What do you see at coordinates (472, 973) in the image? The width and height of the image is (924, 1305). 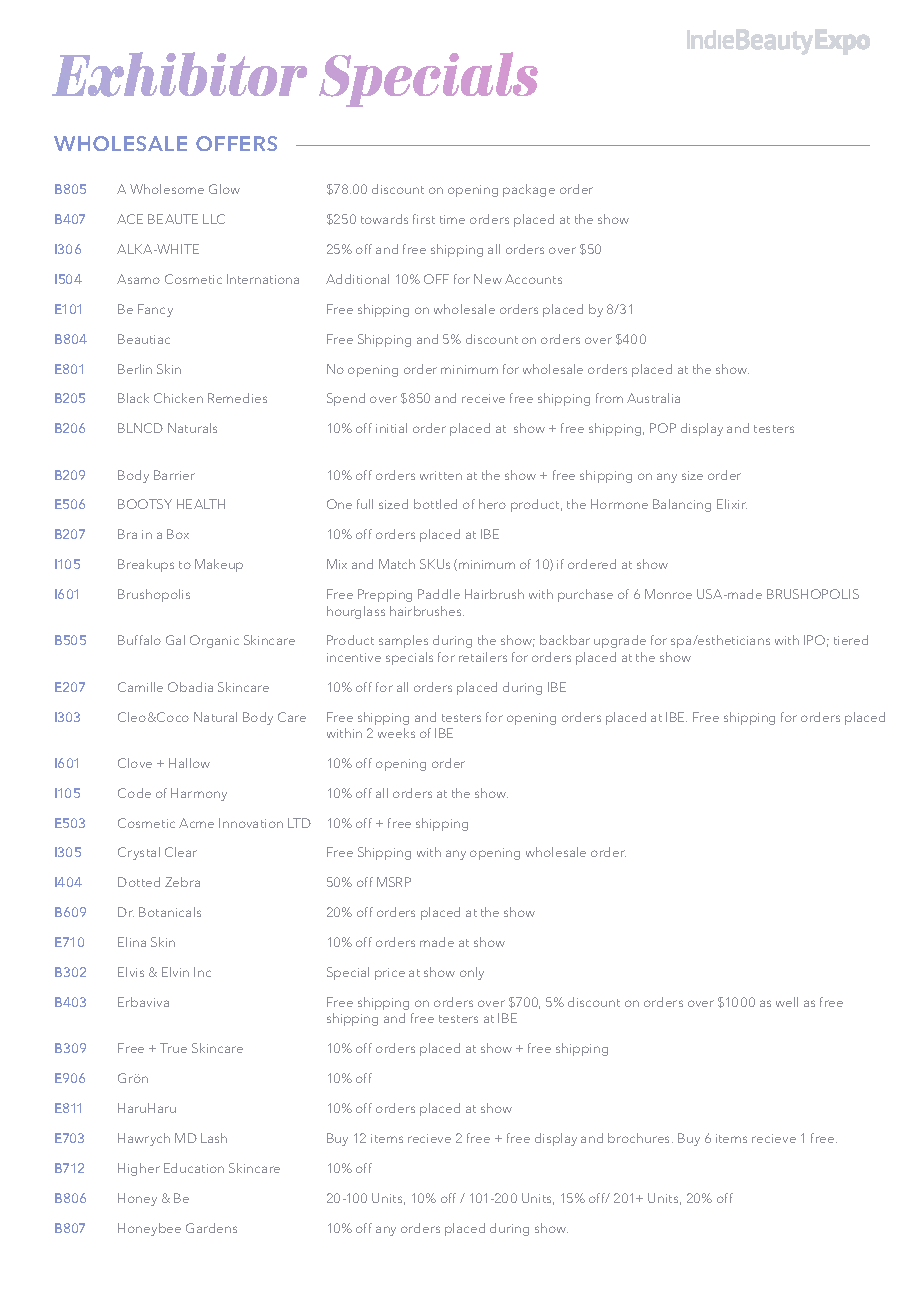 I see `only` at bounding box center [472, 973].
